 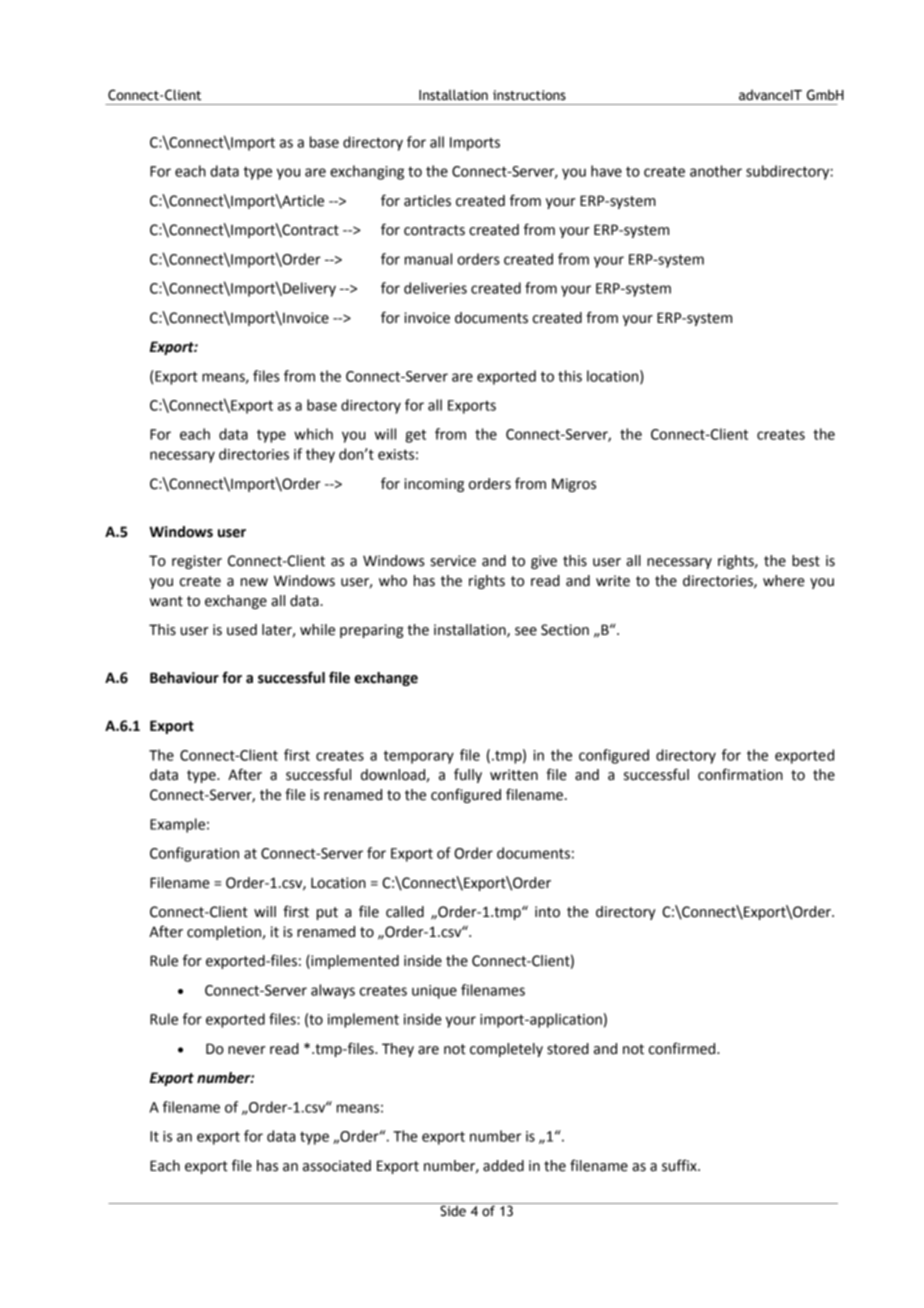 I want to click on instructions, so click(x=529, y=95).
